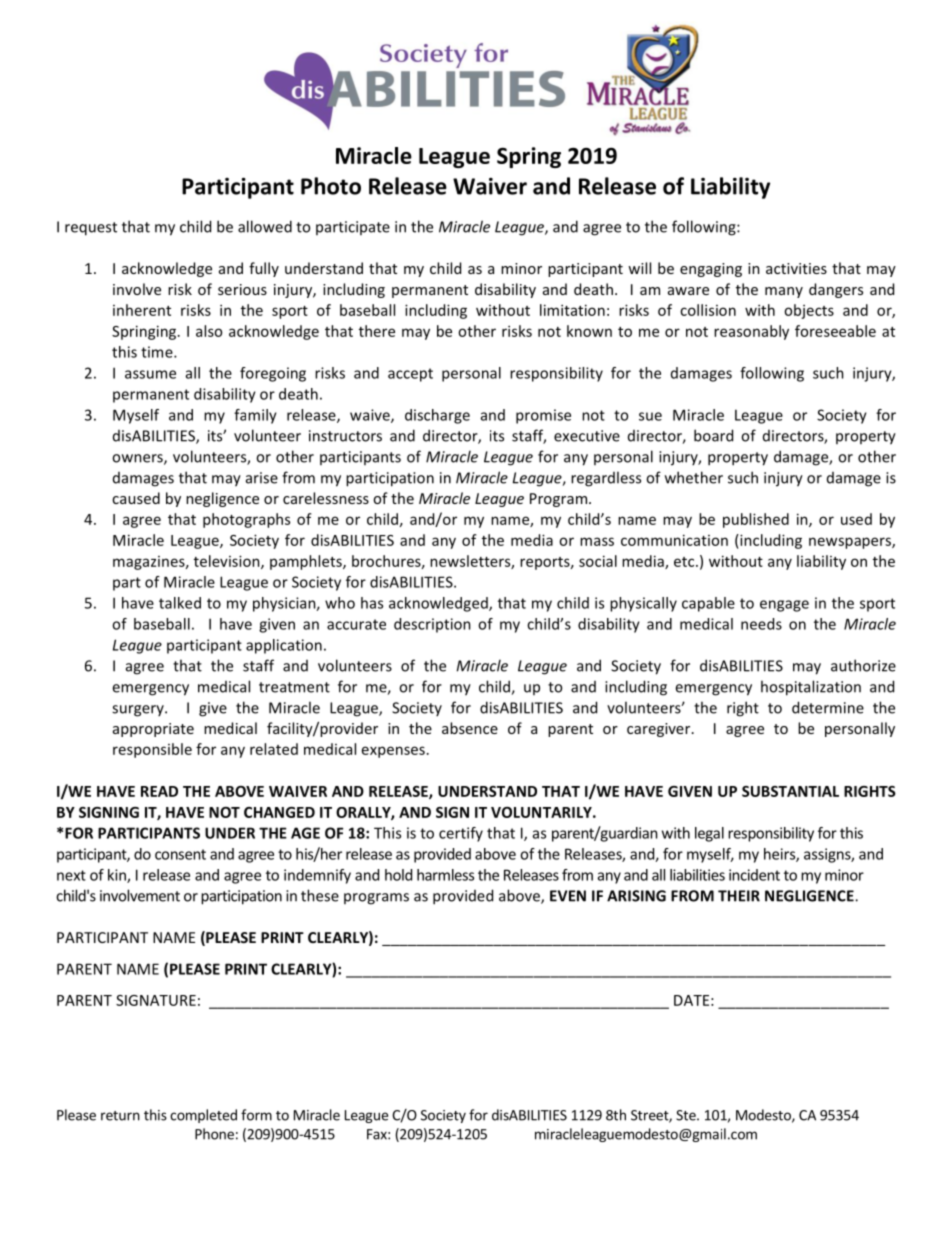 This screenshot has height=1233, width=952. What do you see at coordinates (445, 875) in the screenshot?
I see `harmless` at bounding box center [445, 875].
